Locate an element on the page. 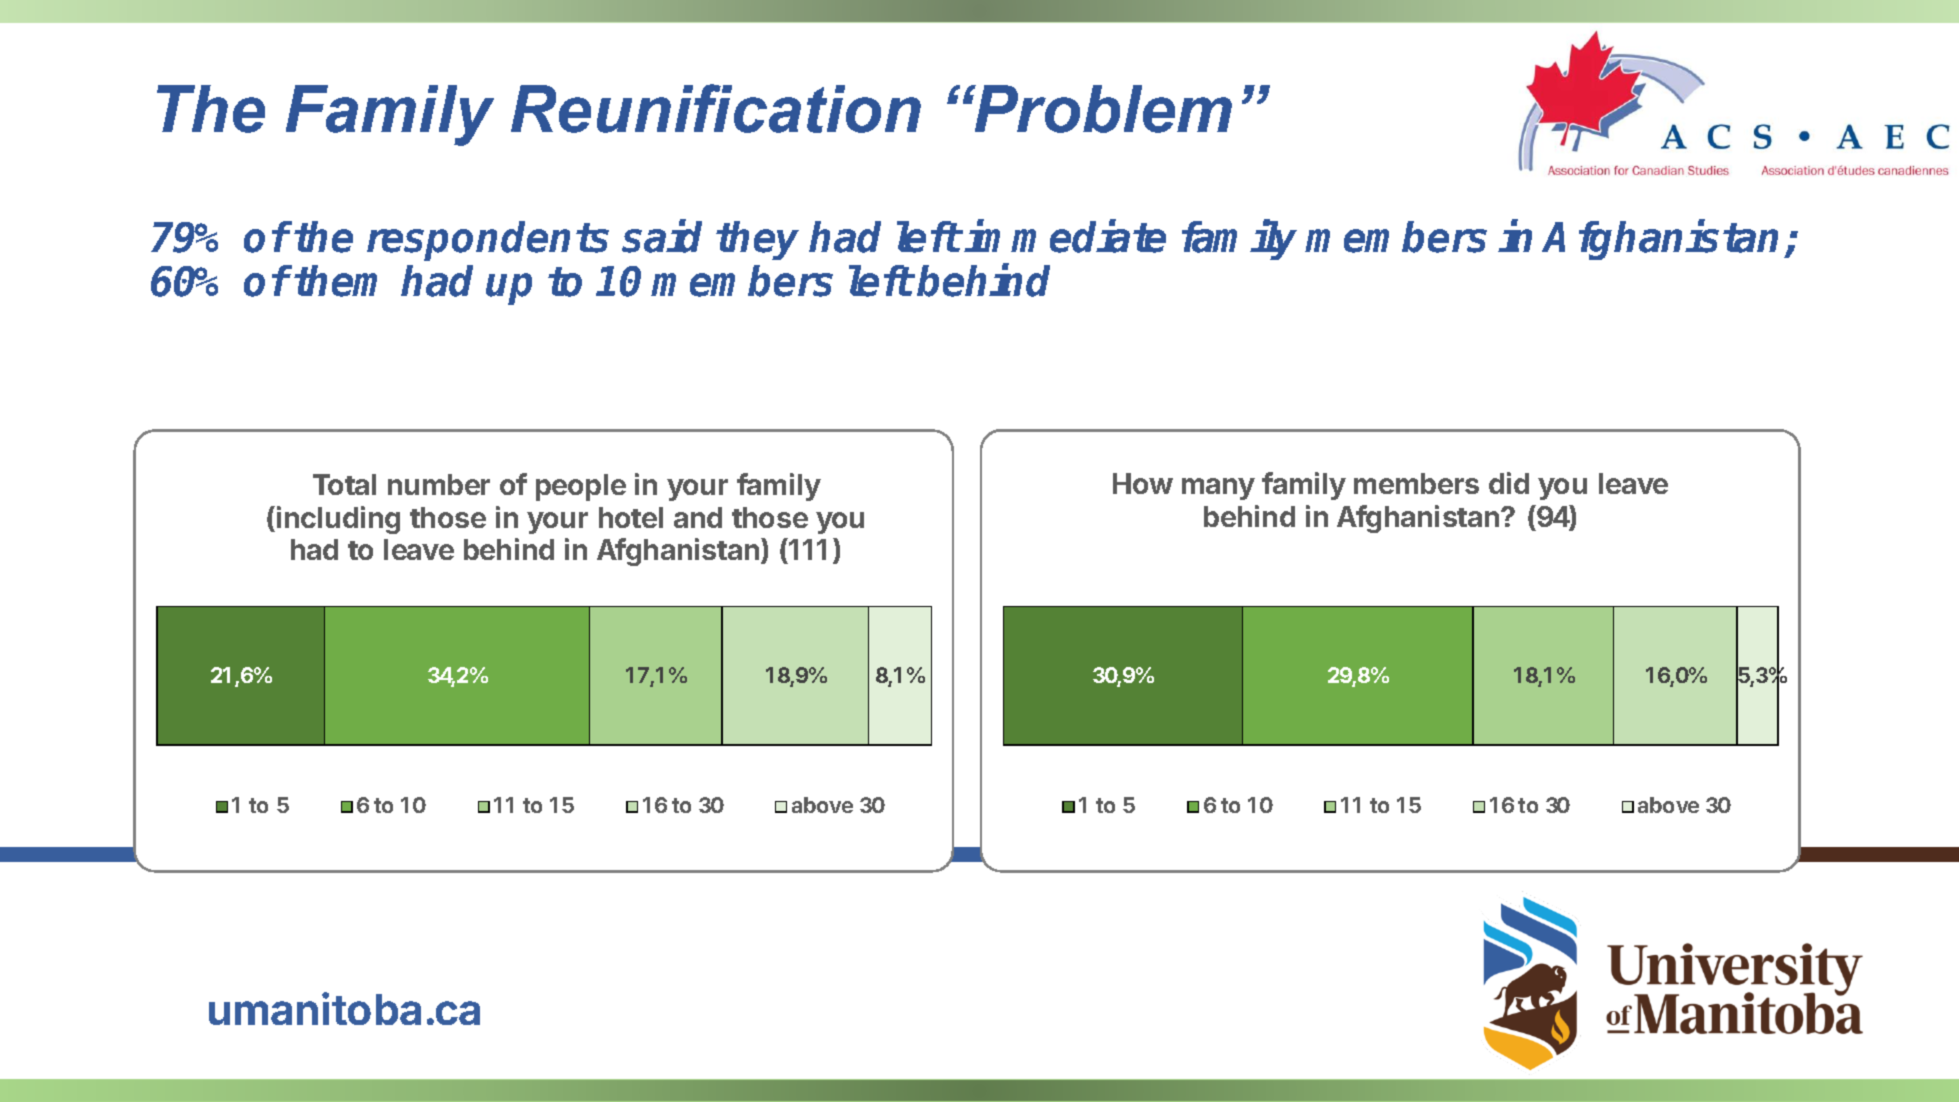 The height and width of the document is (1102, 1959). Reunification is located at coordinates (716, 108).
